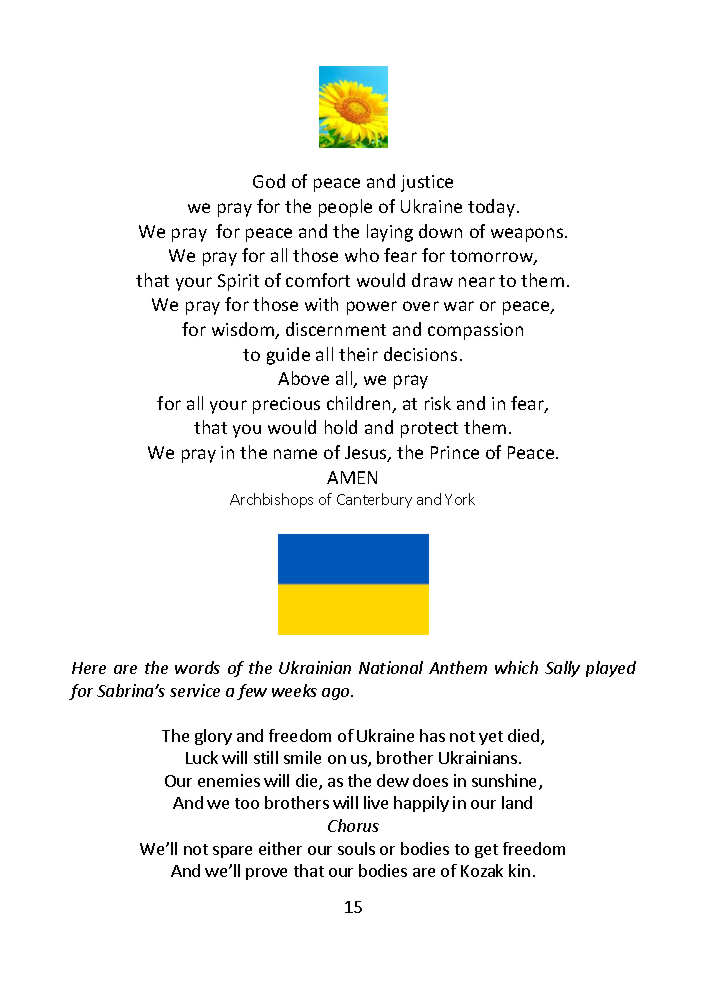 The width and height of the screenshot is (707, 1000). Describe the element at coordinates (337, 694) in the screenshot. I see `ago` at that location.
